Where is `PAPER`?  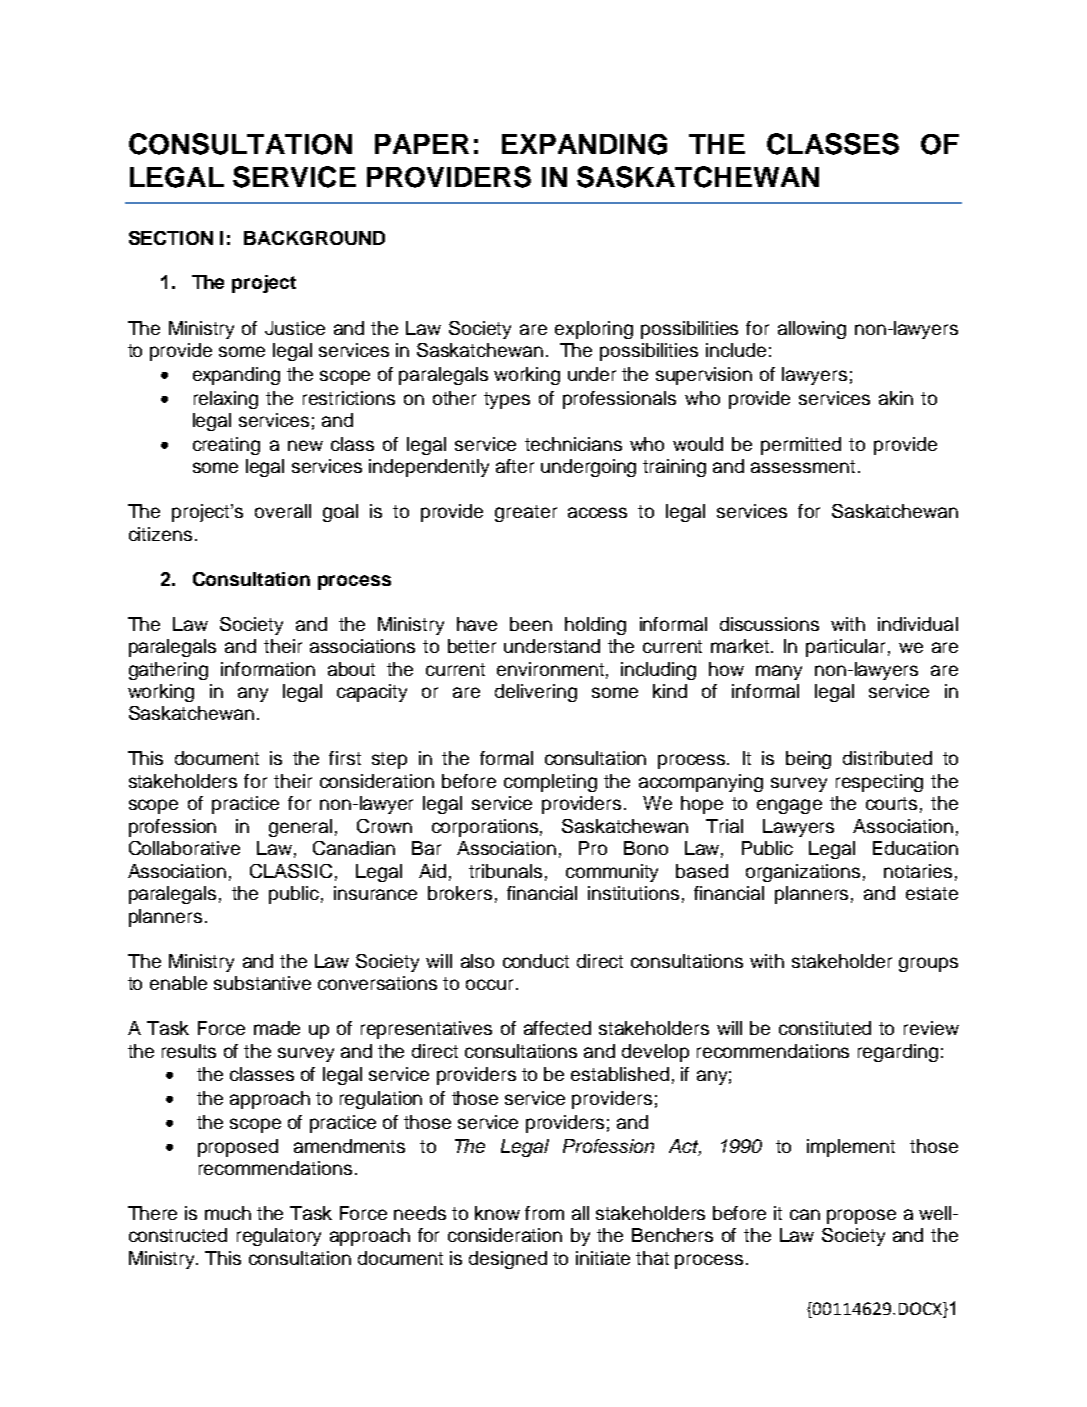
PAPER is located at coordinates (422, 144).
